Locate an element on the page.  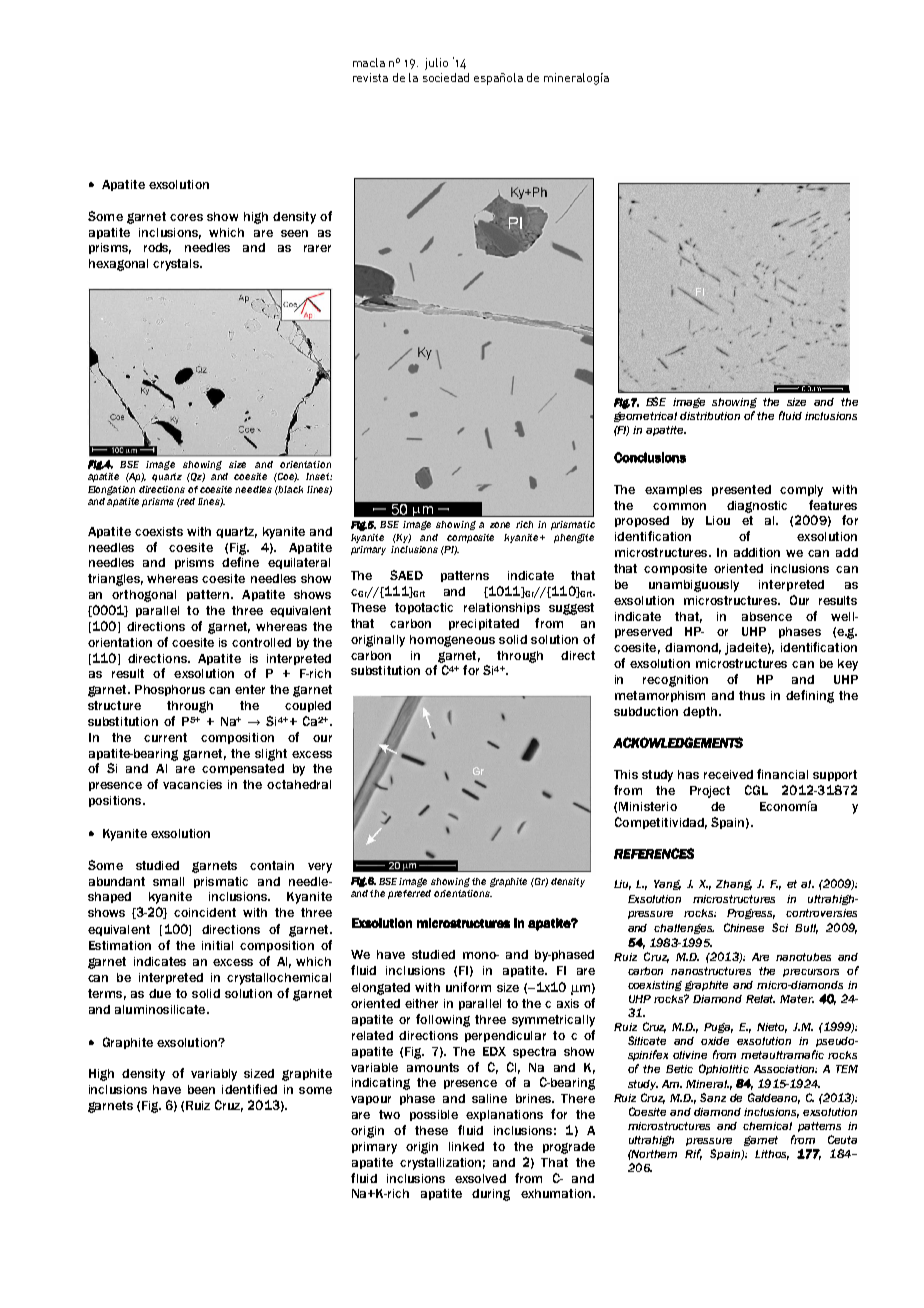
controlled is located at coordinates (261, 642).
